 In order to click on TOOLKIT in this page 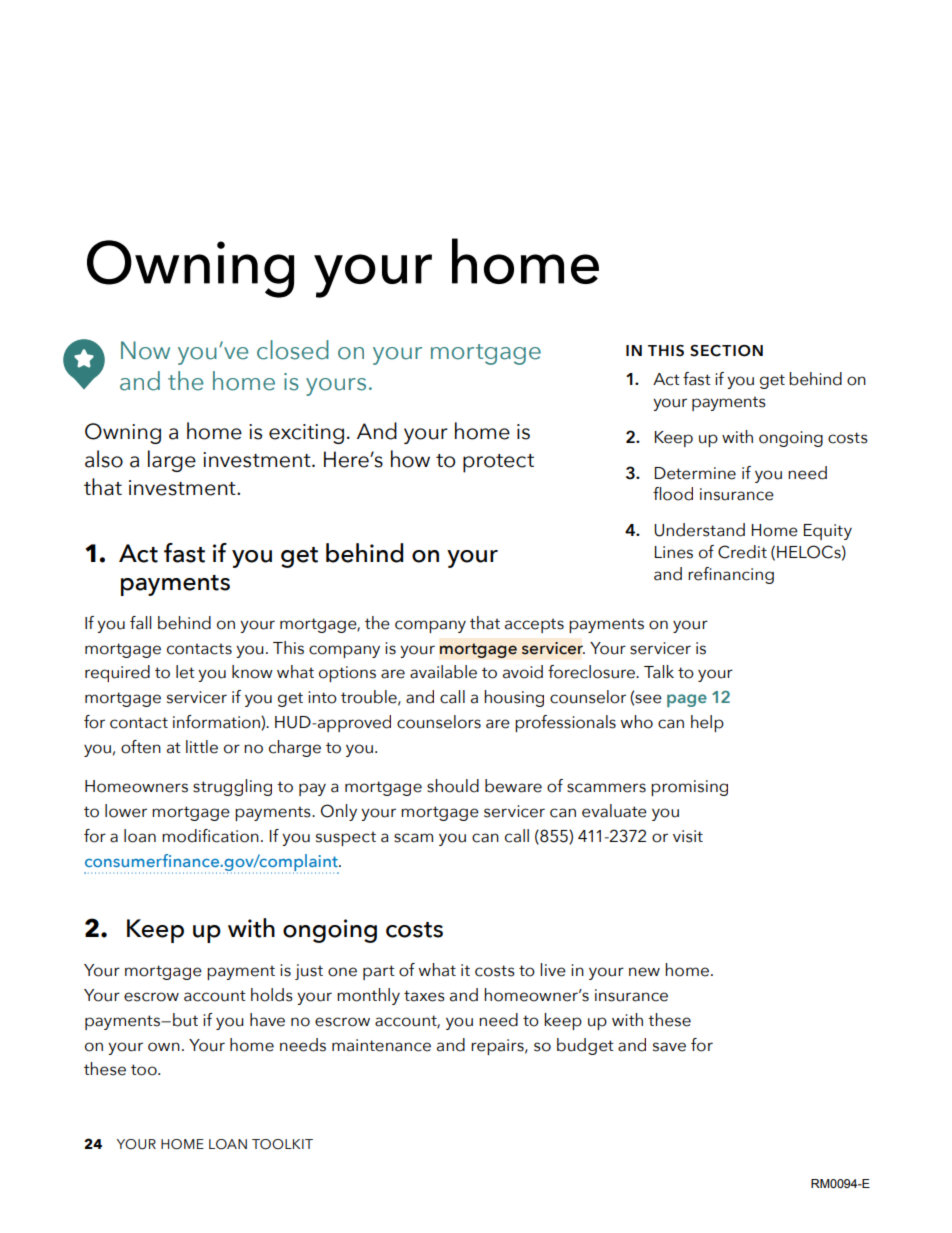, I will do `click(282, 1144)`.
